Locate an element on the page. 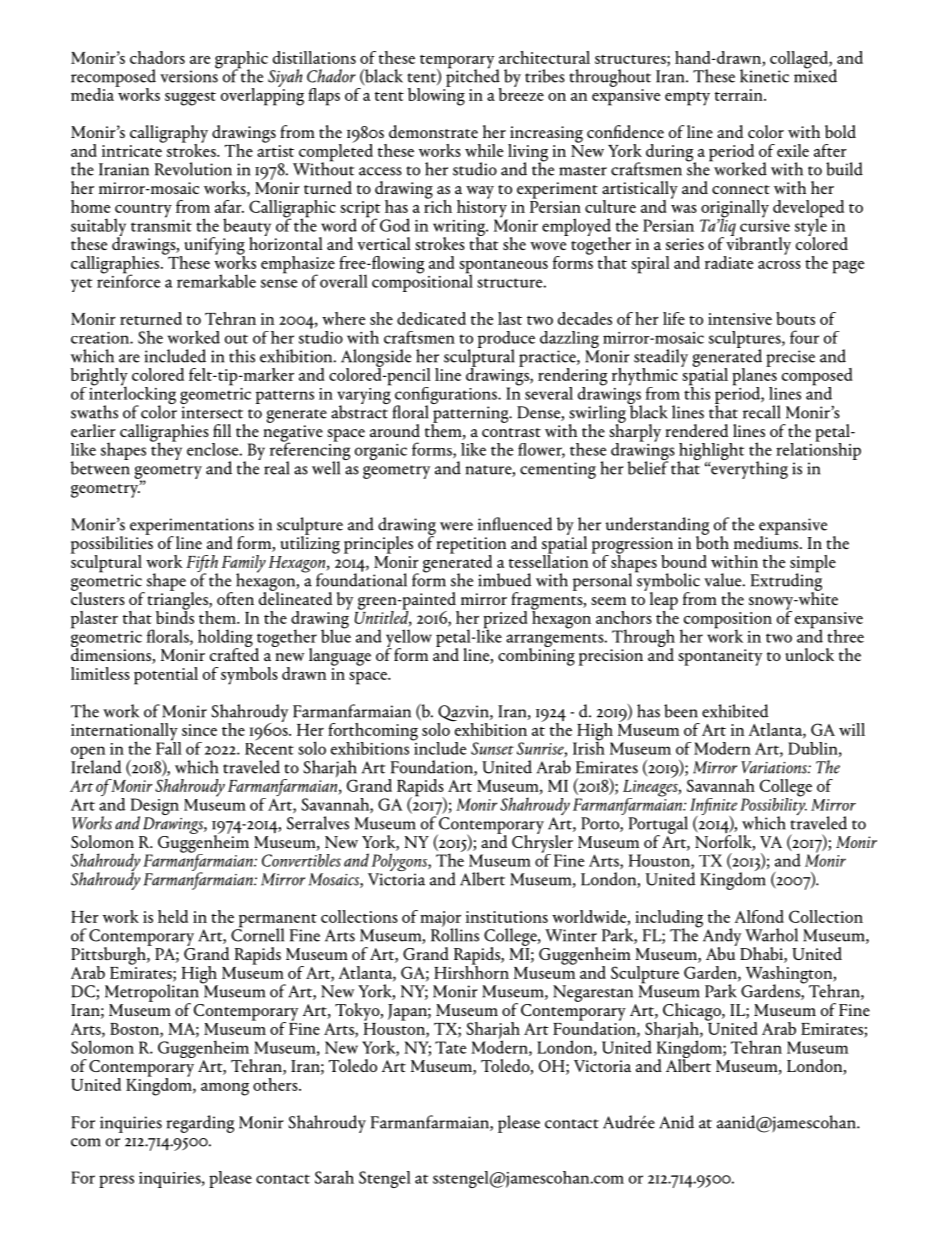 The image size is (952, 1233). binds is located at coordinates (175, 616).
